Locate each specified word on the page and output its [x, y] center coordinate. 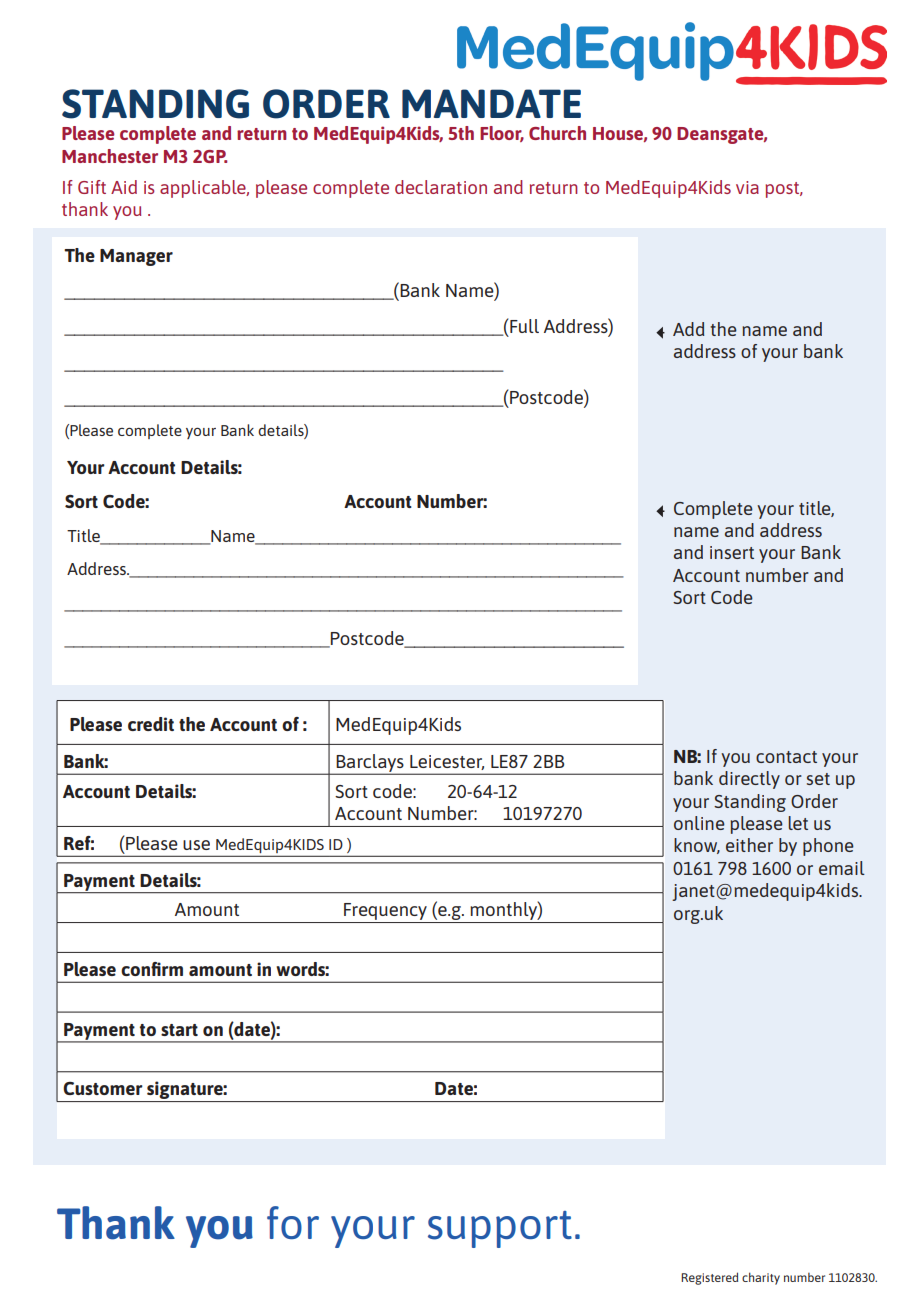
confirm [152, 969]
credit [151, 724]
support [500, 1229]
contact [786, 757]
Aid [124, 187]
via [747, 187]
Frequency [385, 913]
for [293, 1222]
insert [732, 552]
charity [761, 1278]
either [749, 845]
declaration [441, 187]
